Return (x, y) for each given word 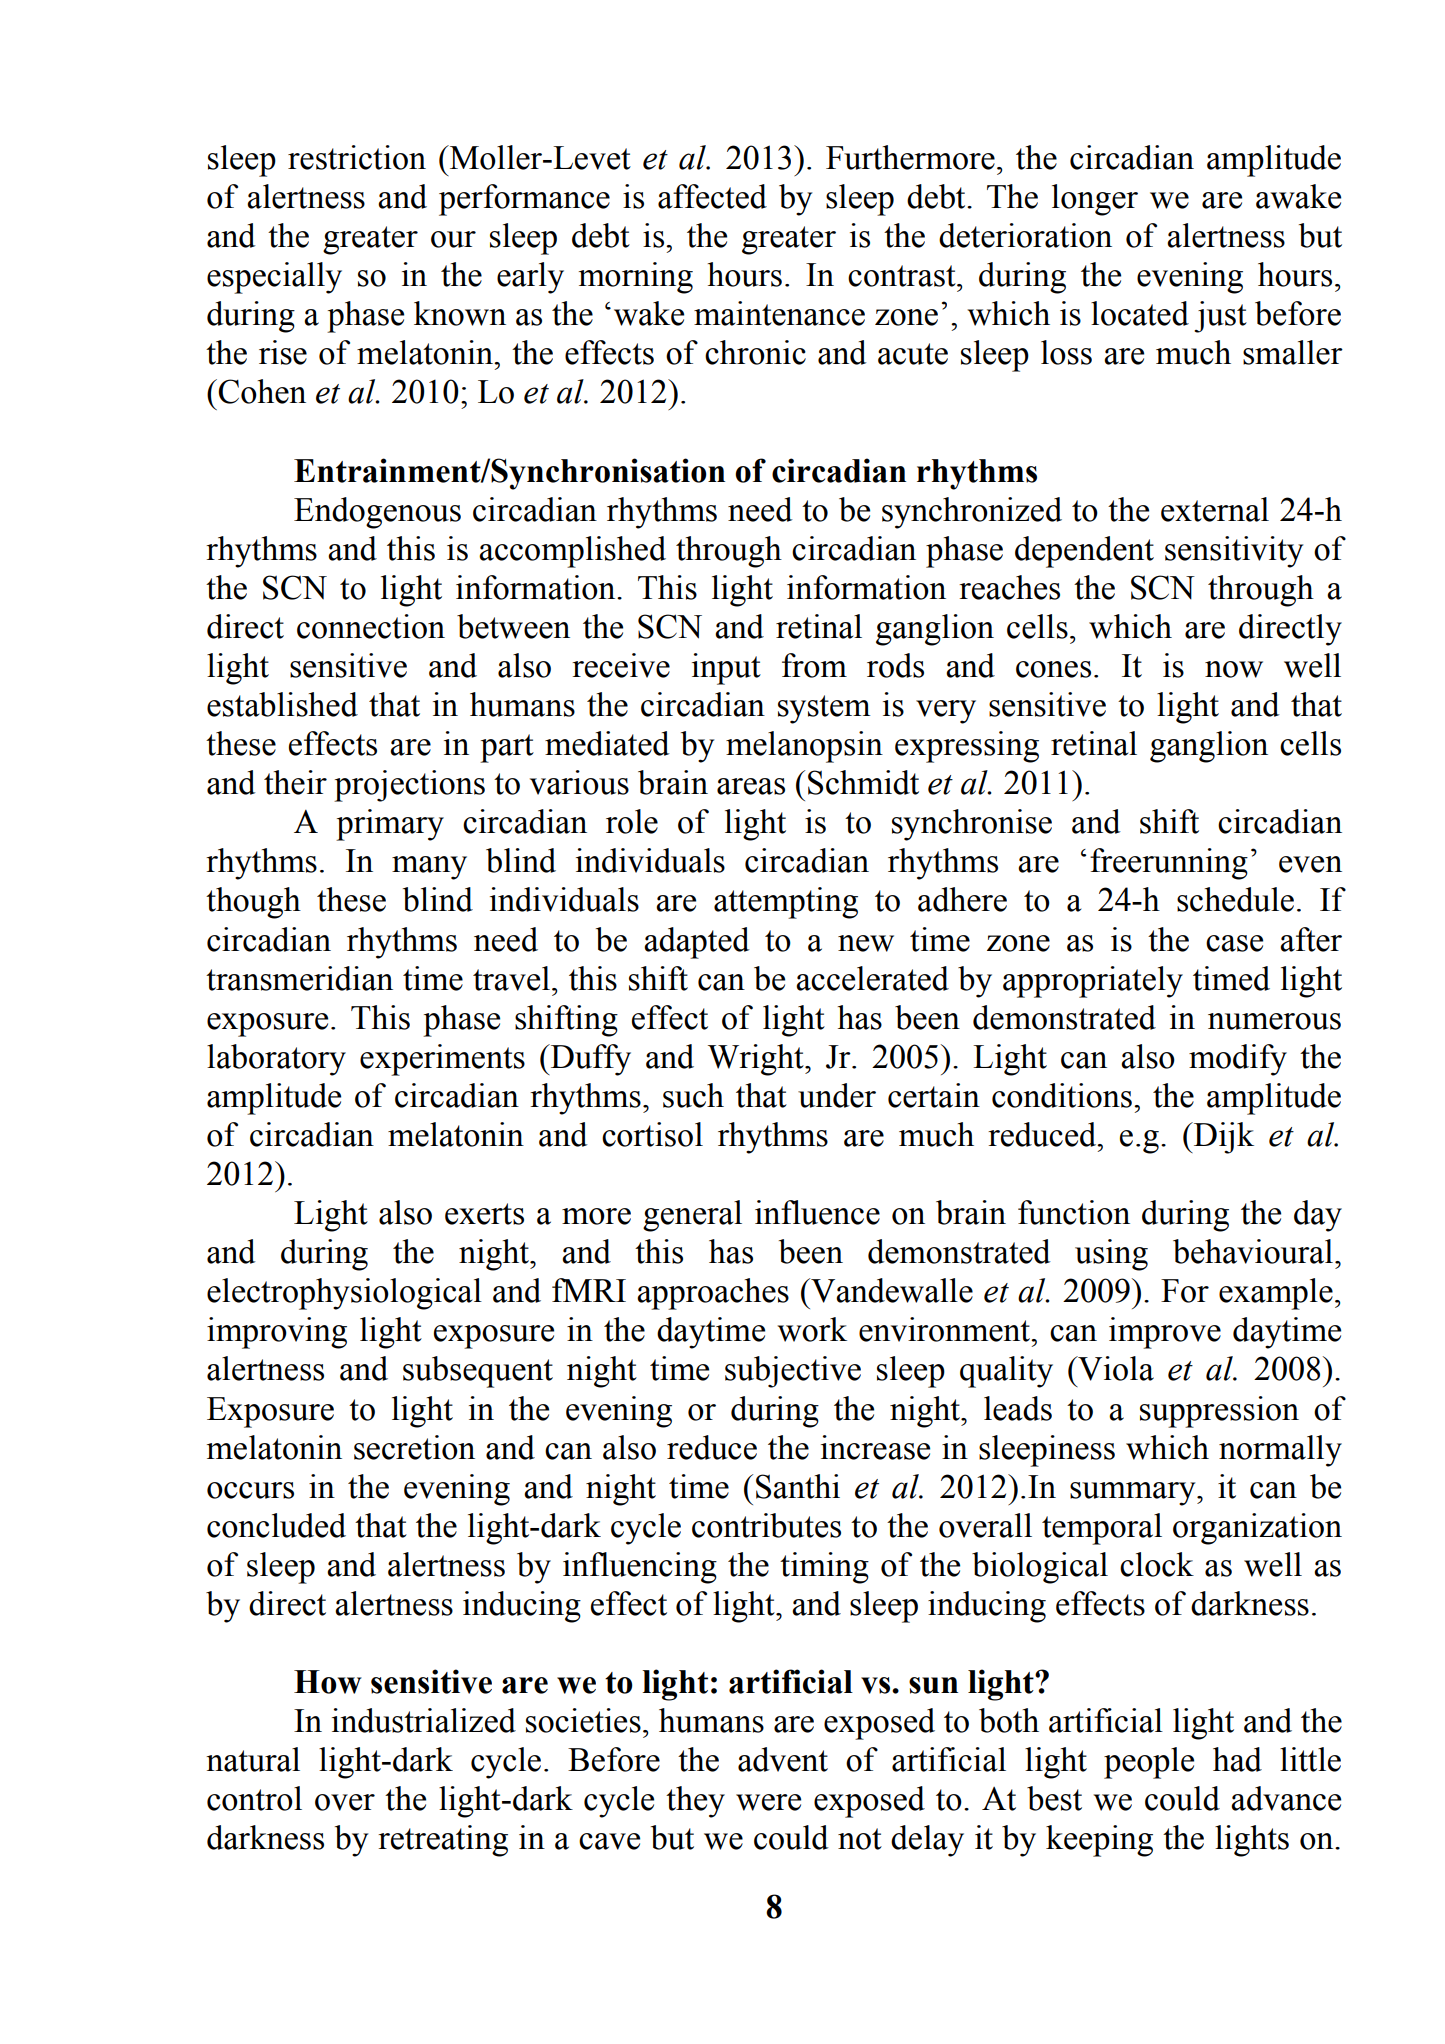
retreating (443, 1841)
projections (409, 786)
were (768, 1802)
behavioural (1253, 1251)
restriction (357, 157)
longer (1095, 200)
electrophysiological (344, 1294)
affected (712, 196)
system (824, 709)
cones (1053, 669)
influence (817, 1212)
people (1149, 1763)
